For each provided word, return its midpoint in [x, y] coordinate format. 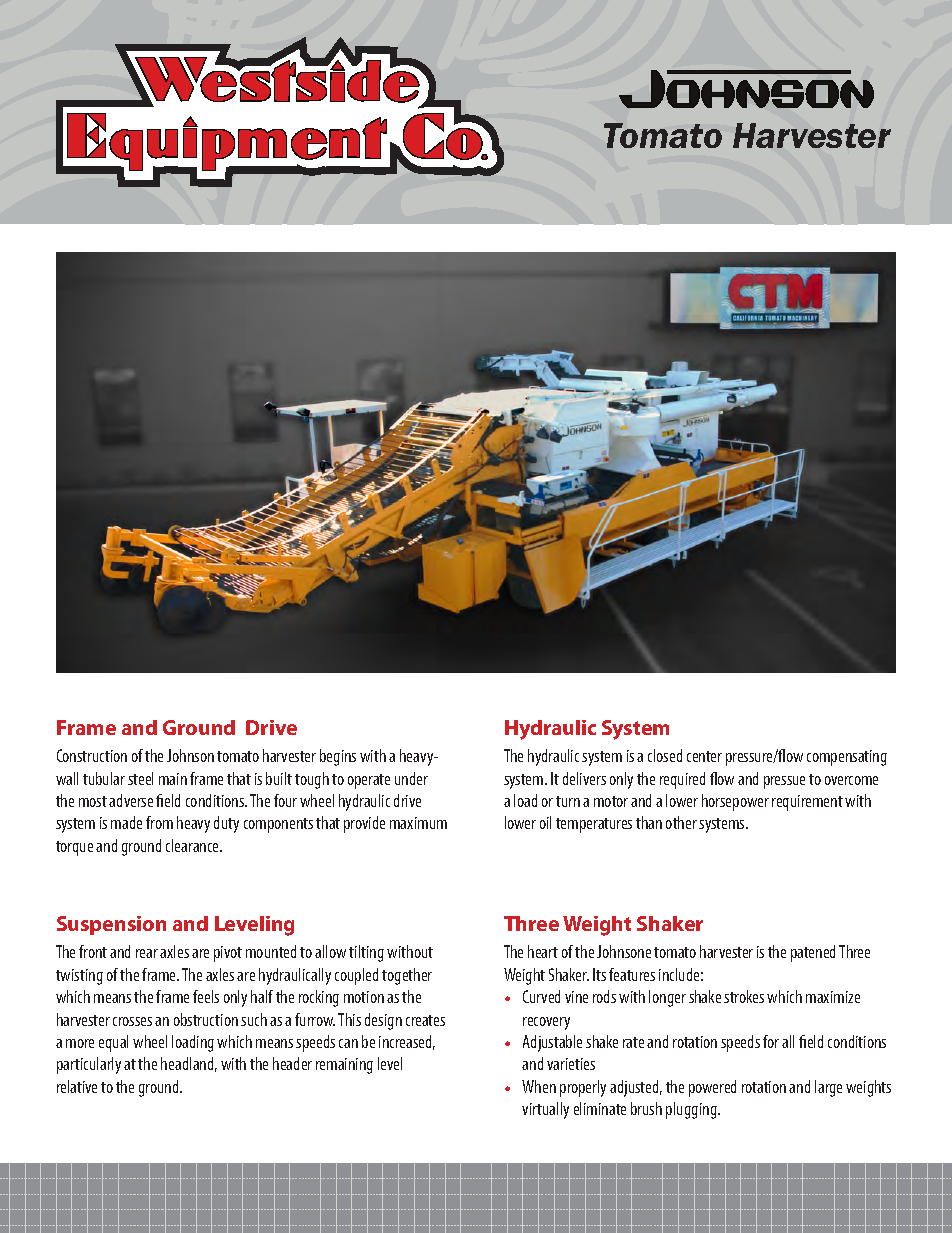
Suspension [111, 925]
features [632, 974]
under [411, 778]
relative [77, 1086]
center [704, 756]
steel [140, 778]
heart [543, 951]
